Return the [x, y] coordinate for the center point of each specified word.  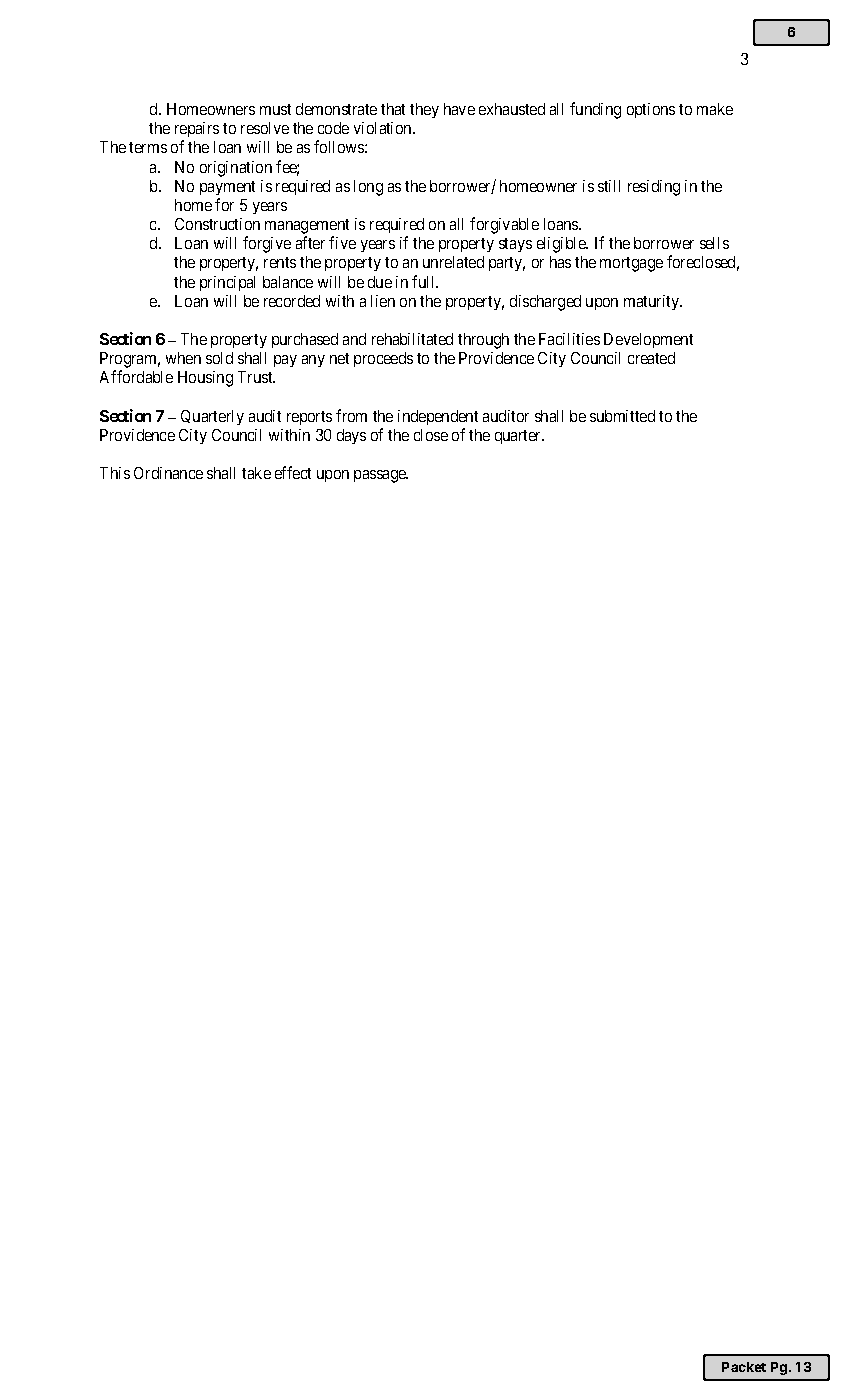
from [351, 415]
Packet [744, 1367]
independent [438, 417]
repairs [197, 131]
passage [381, 476]
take [256, 473]
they [424, 110]
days [351, 436]
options [651, 110]
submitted [622, 416]
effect [293, 472]
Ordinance [168, 473]
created [651, 358]
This [115, 473]
